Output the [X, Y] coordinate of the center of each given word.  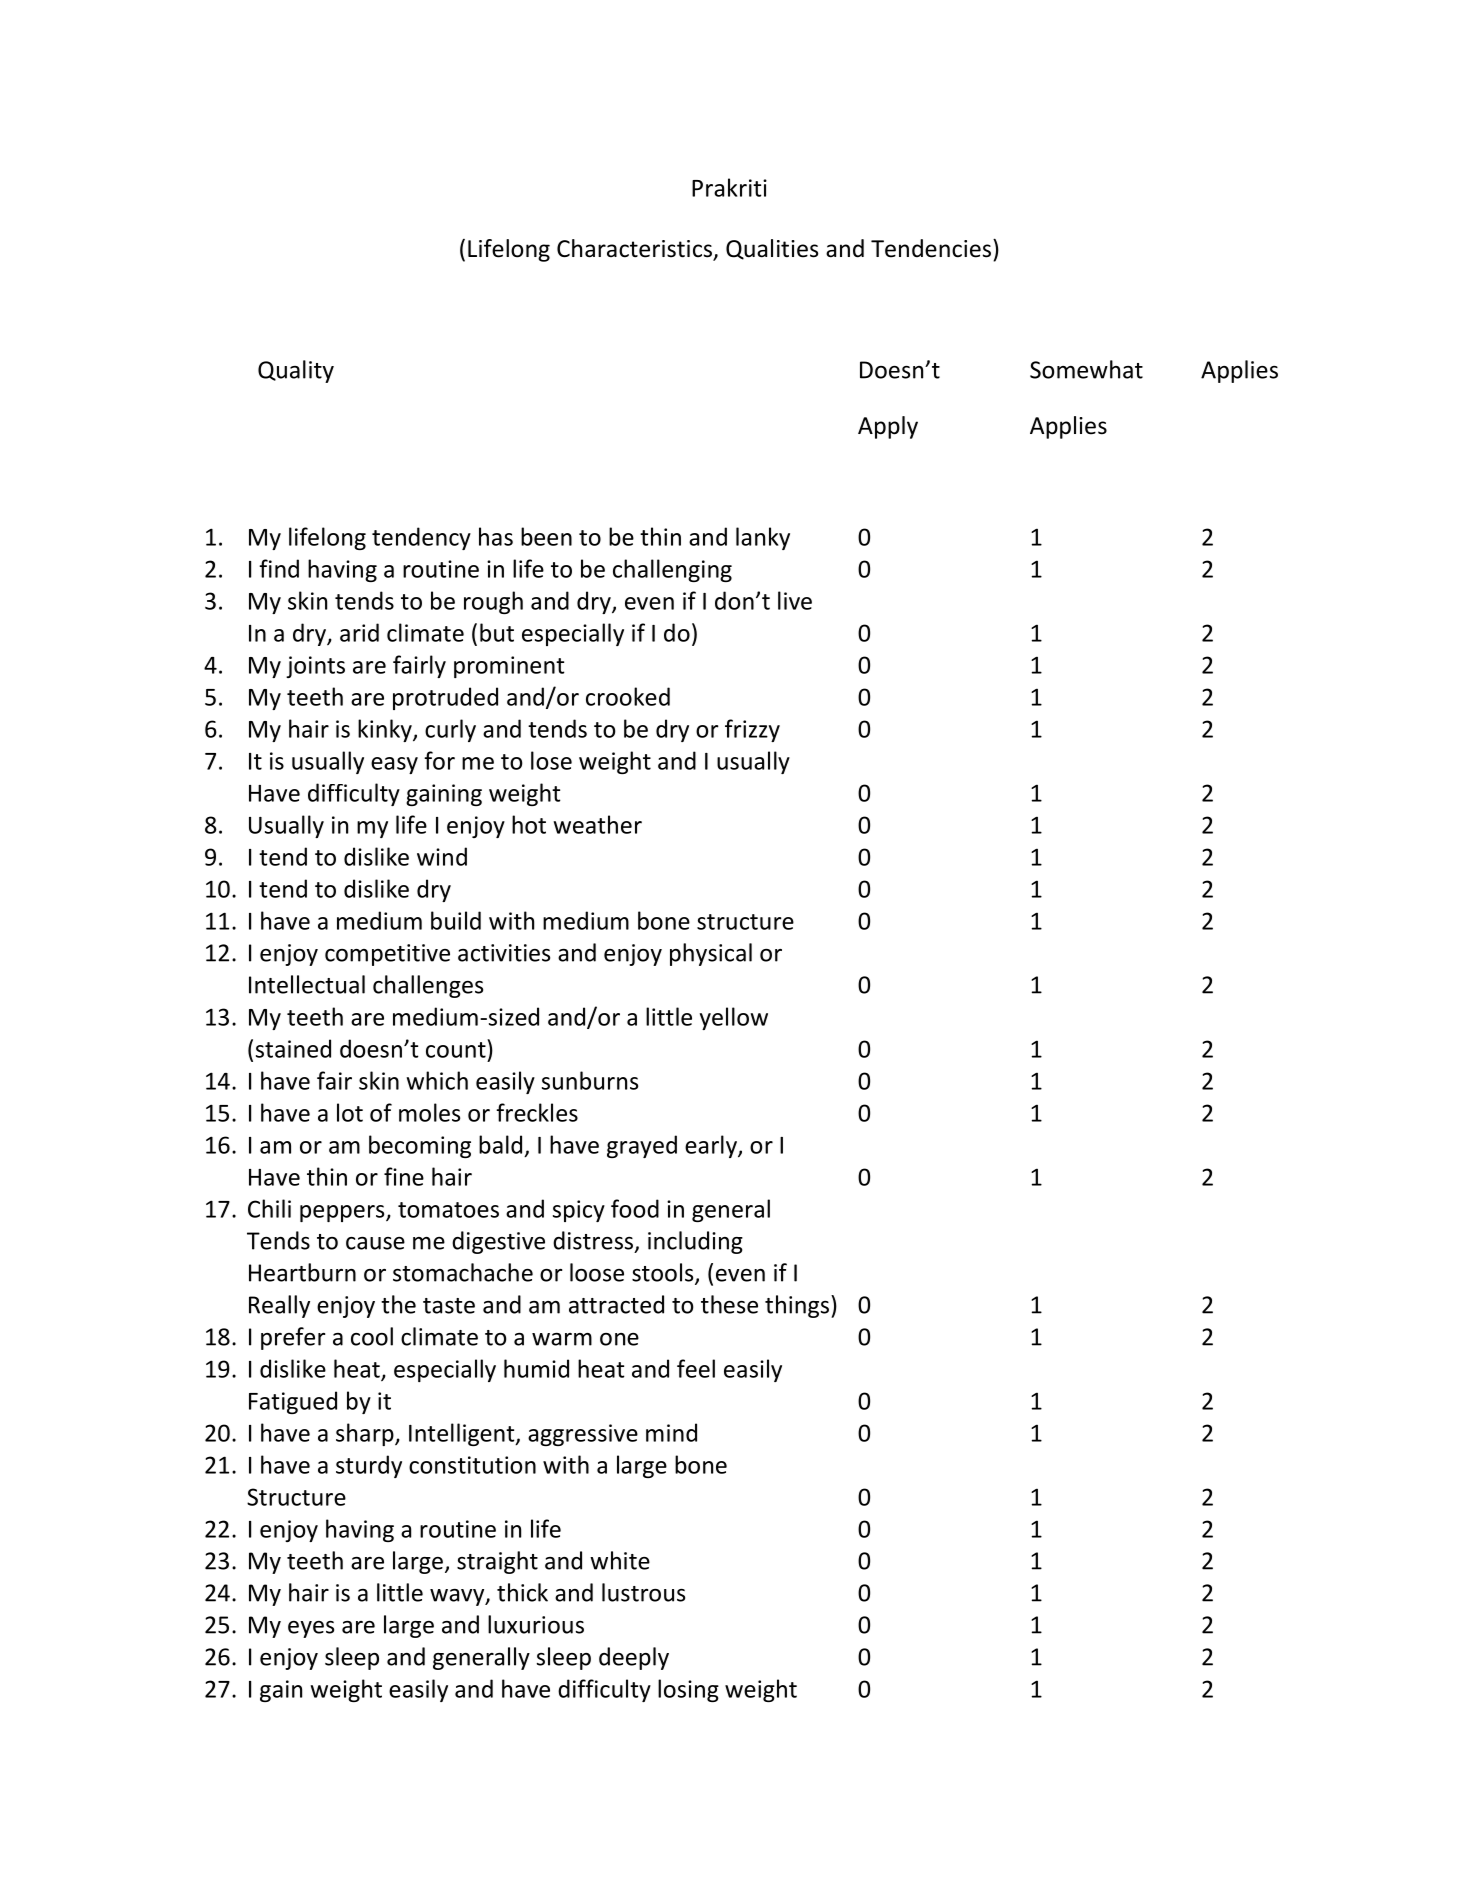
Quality [296, 371]
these [729, 1304]
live [795, 600]
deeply [634, 1658]
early [712, 1146]
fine [404, 1176]
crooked [628, 696]
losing [688, 1690]
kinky [386, 730]
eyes [311, 1629]
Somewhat [1086, 369]
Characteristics [635, 249]
